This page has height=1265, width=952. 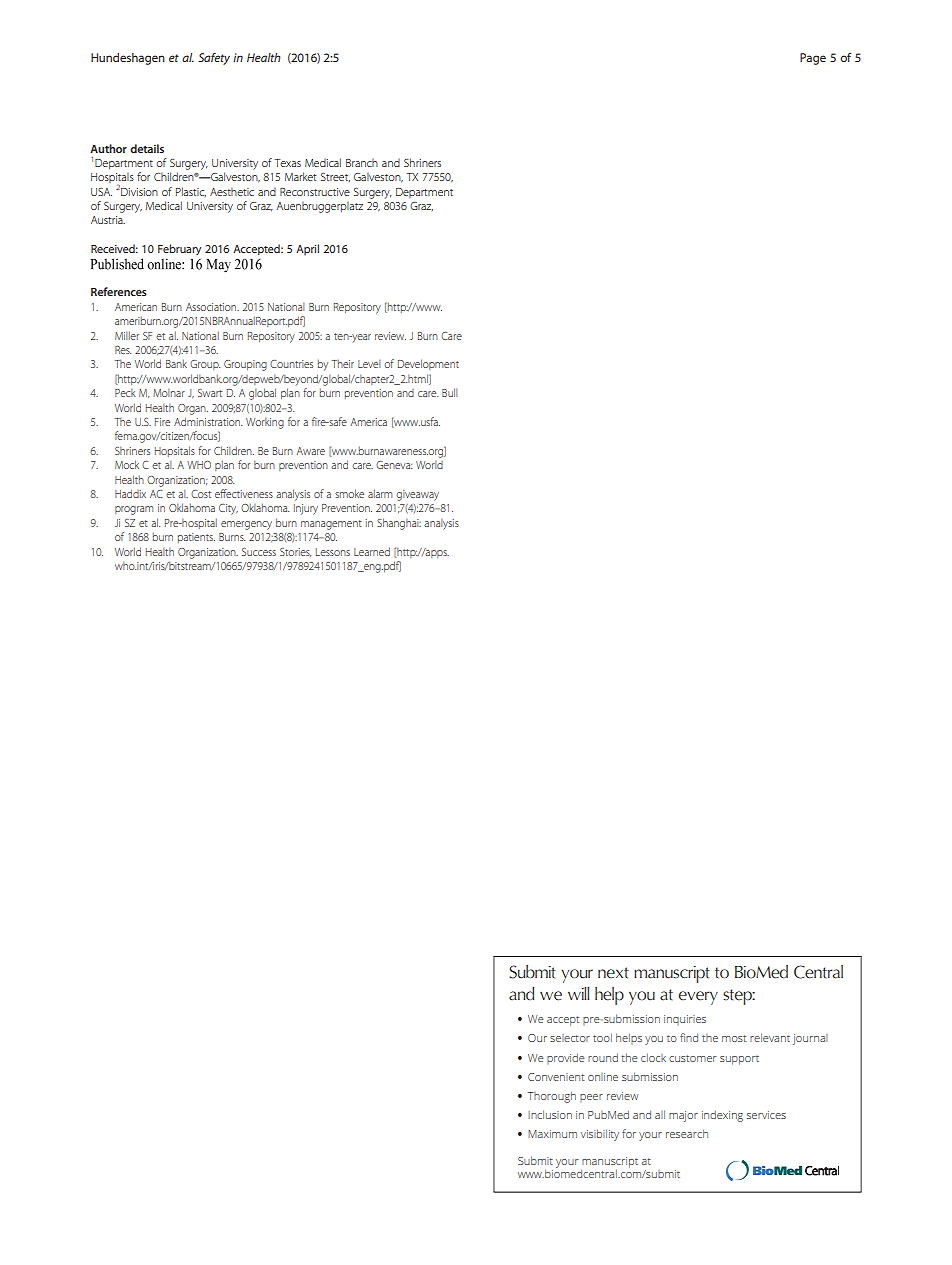 I want to click on Learned, so click(x=372, y=551).
